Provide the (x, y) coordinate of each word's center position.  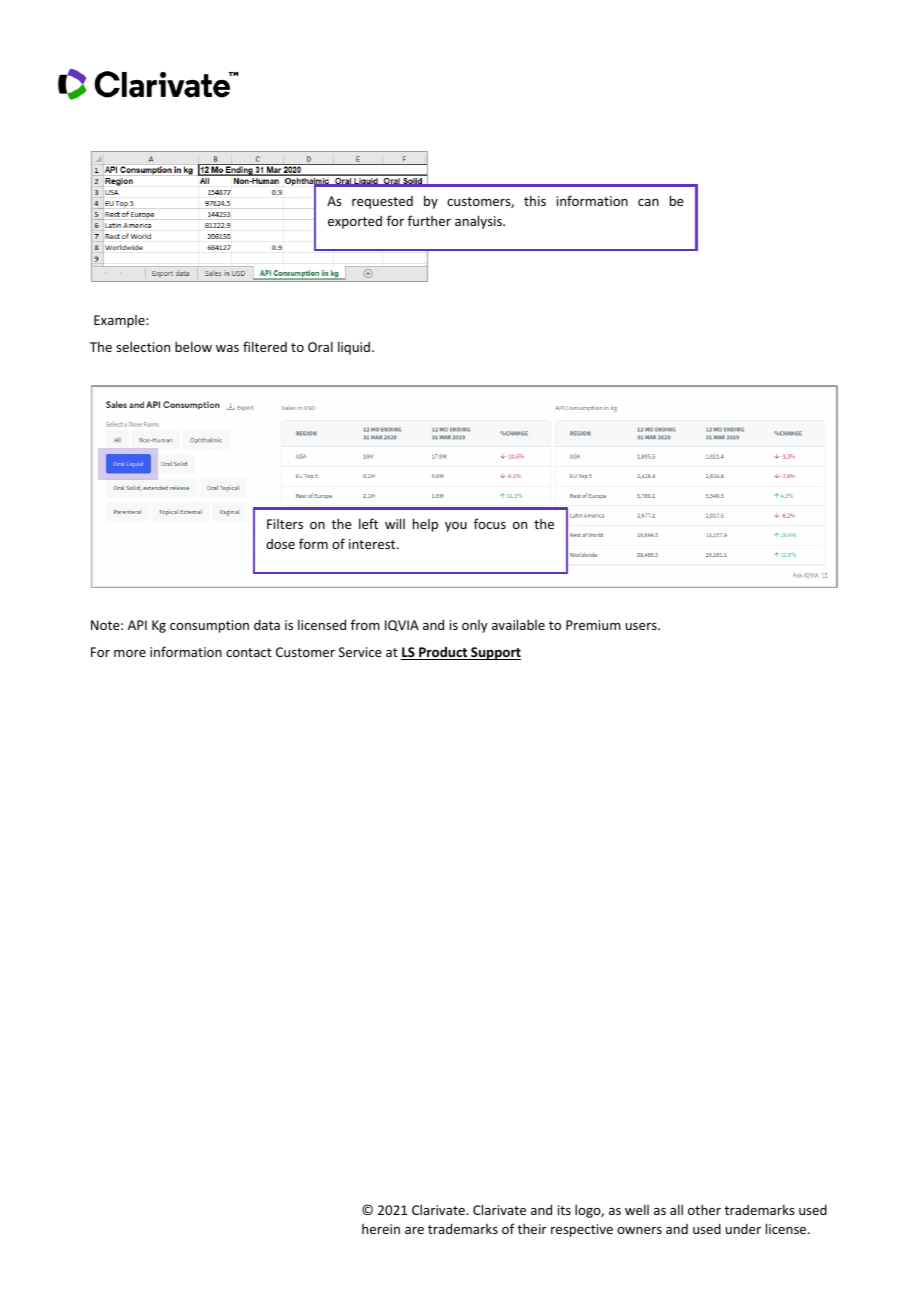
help (425, 525)
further (429, 220)
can (648, 202)
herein (381, 1229)
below (193, 346)
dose (280, 544)
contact (249, 652)
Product (443, 653)
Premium (593, 625)
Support (495, 653)
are (414, 1230)
